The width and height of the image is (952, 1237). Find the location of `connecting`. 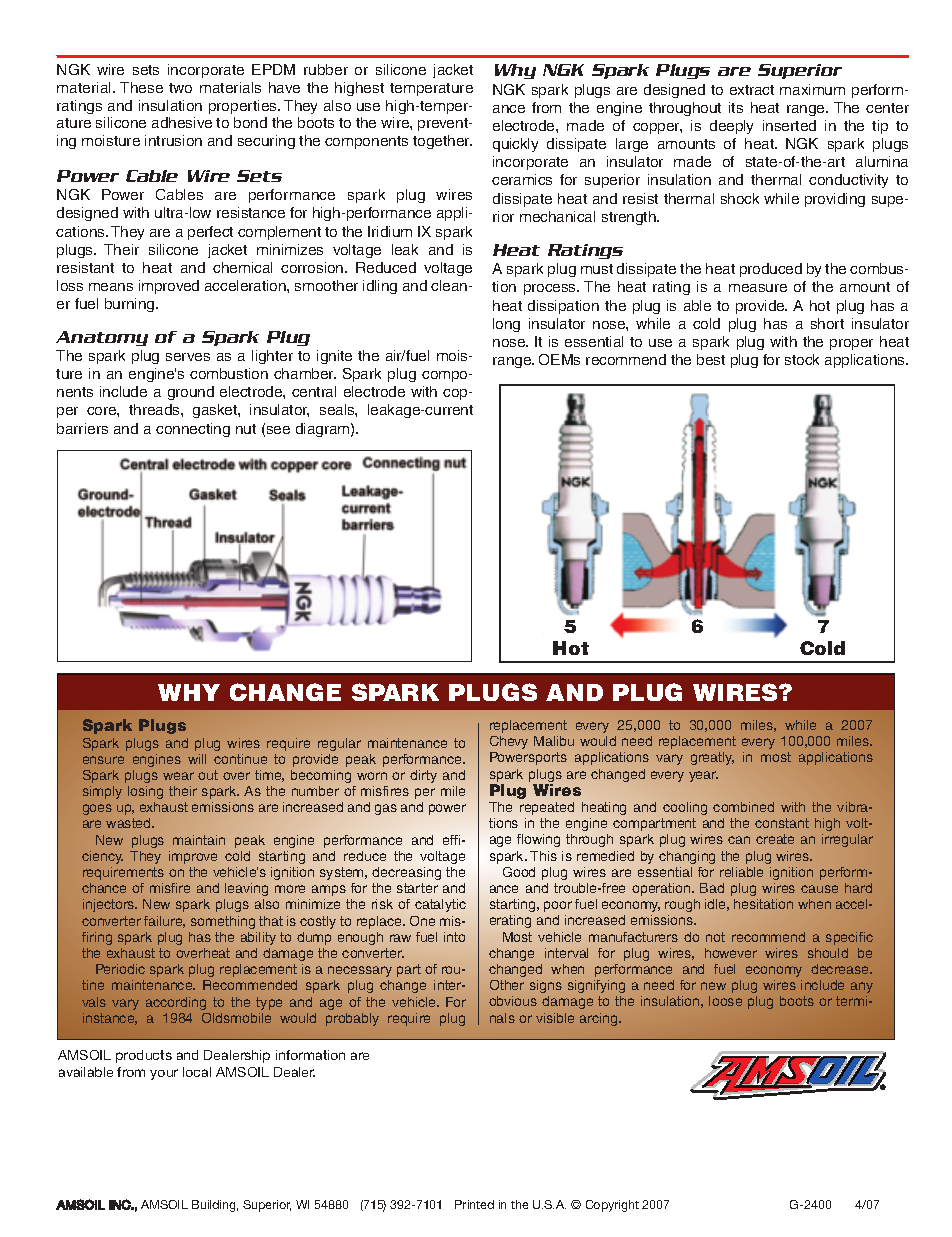

connecting is located at coordinates (193, 430).
